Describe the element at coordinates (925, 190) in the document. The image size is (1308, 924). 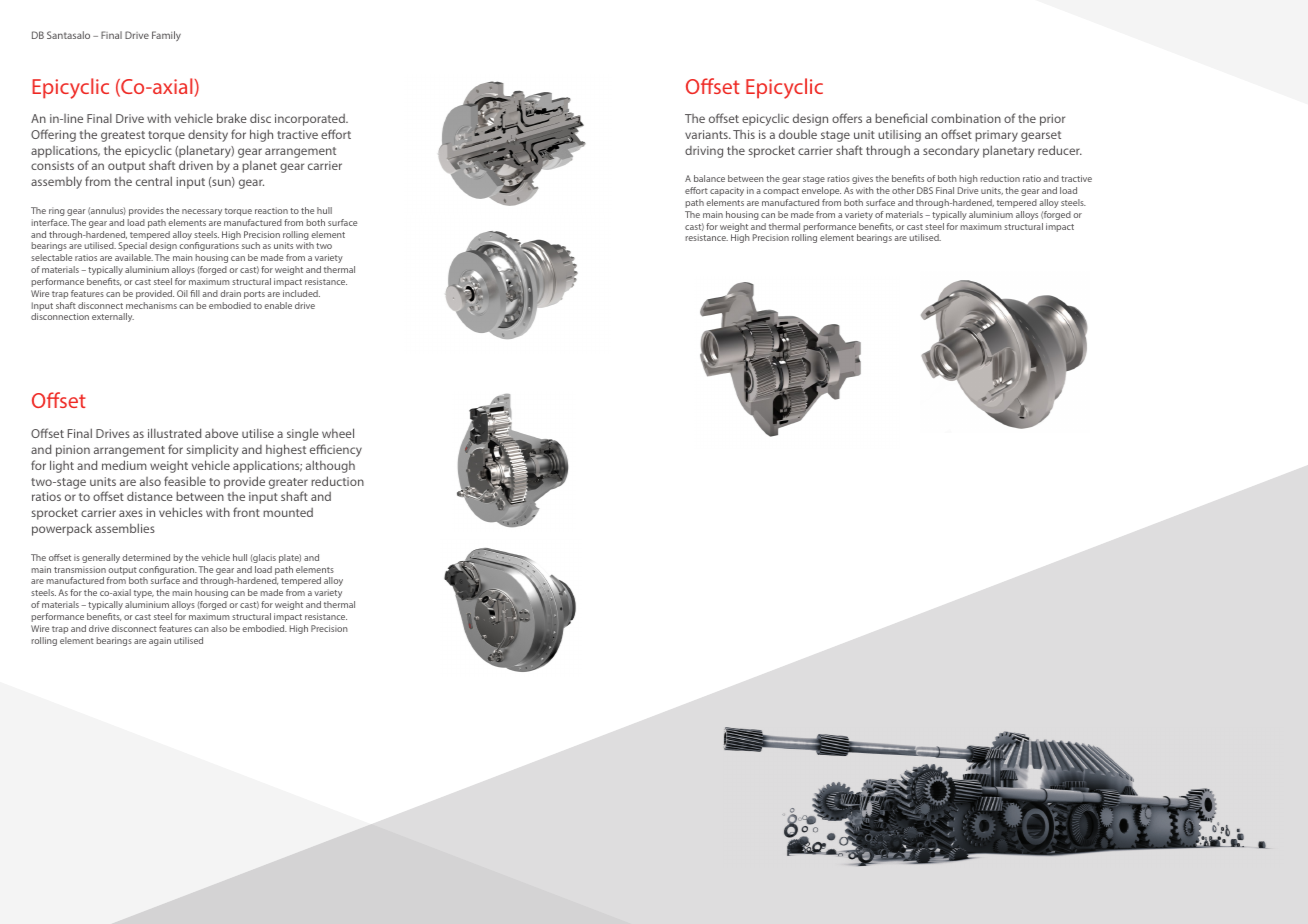
I see `DBS` at that location.
